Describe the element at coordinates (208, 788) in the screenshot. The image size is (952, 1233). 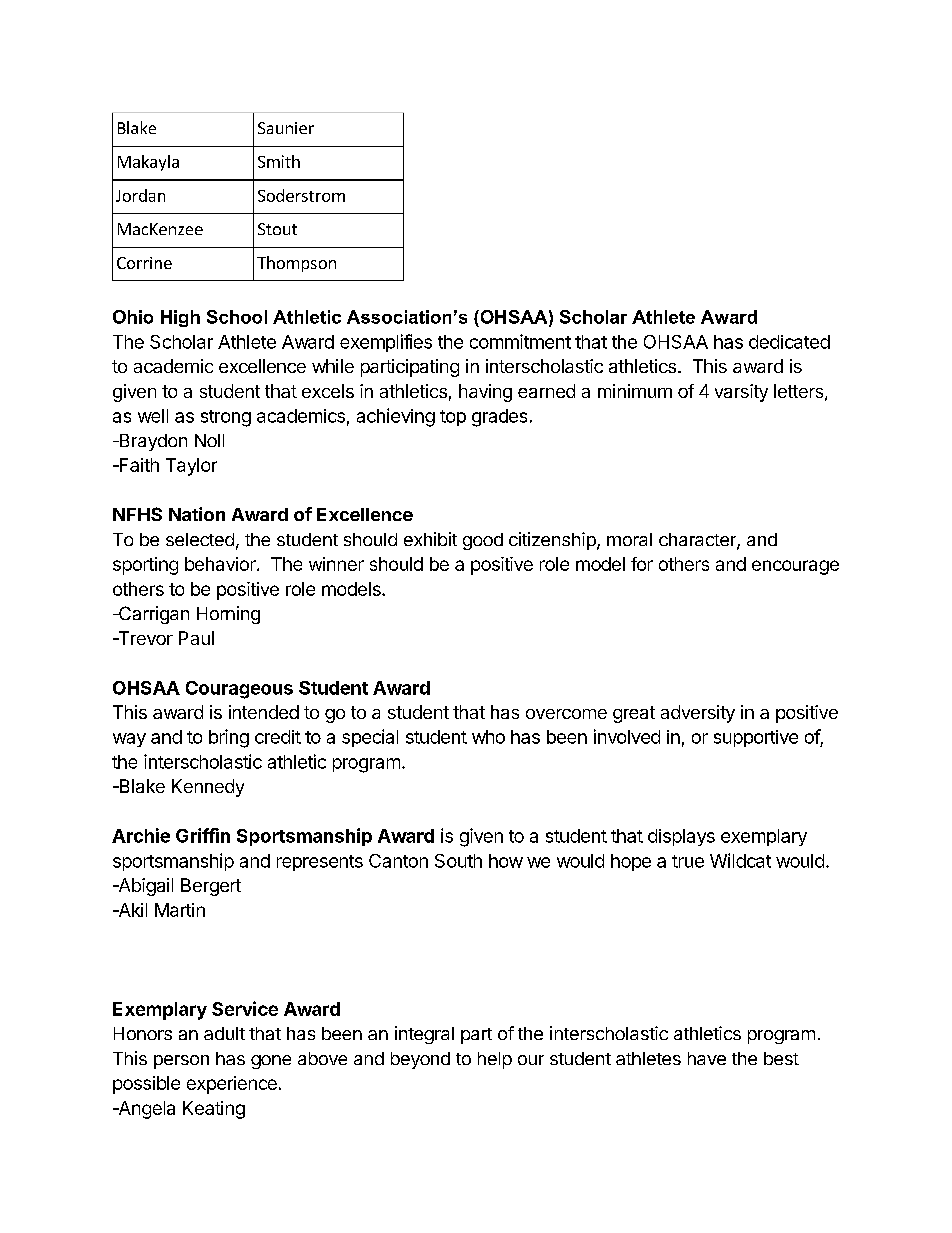
I see `Kennedy` at that location.
